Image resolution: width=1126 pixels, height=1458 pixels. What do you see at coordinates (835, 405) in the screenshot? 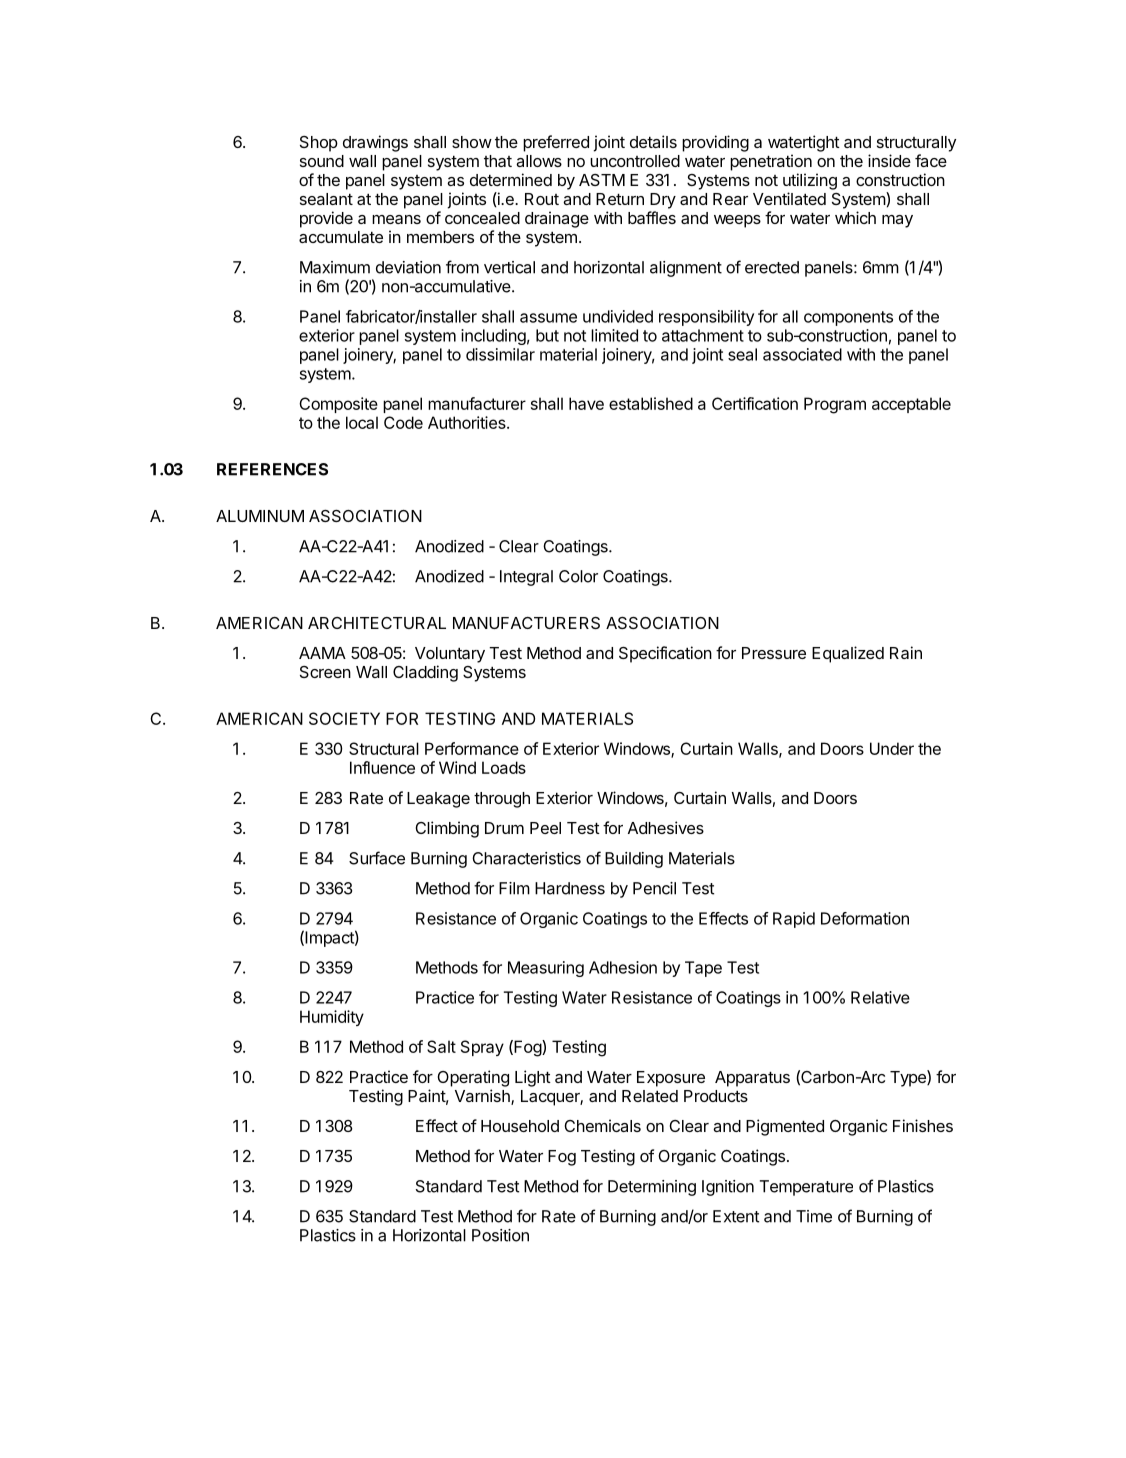
I see `Program` at bounding box center [835, 405].
